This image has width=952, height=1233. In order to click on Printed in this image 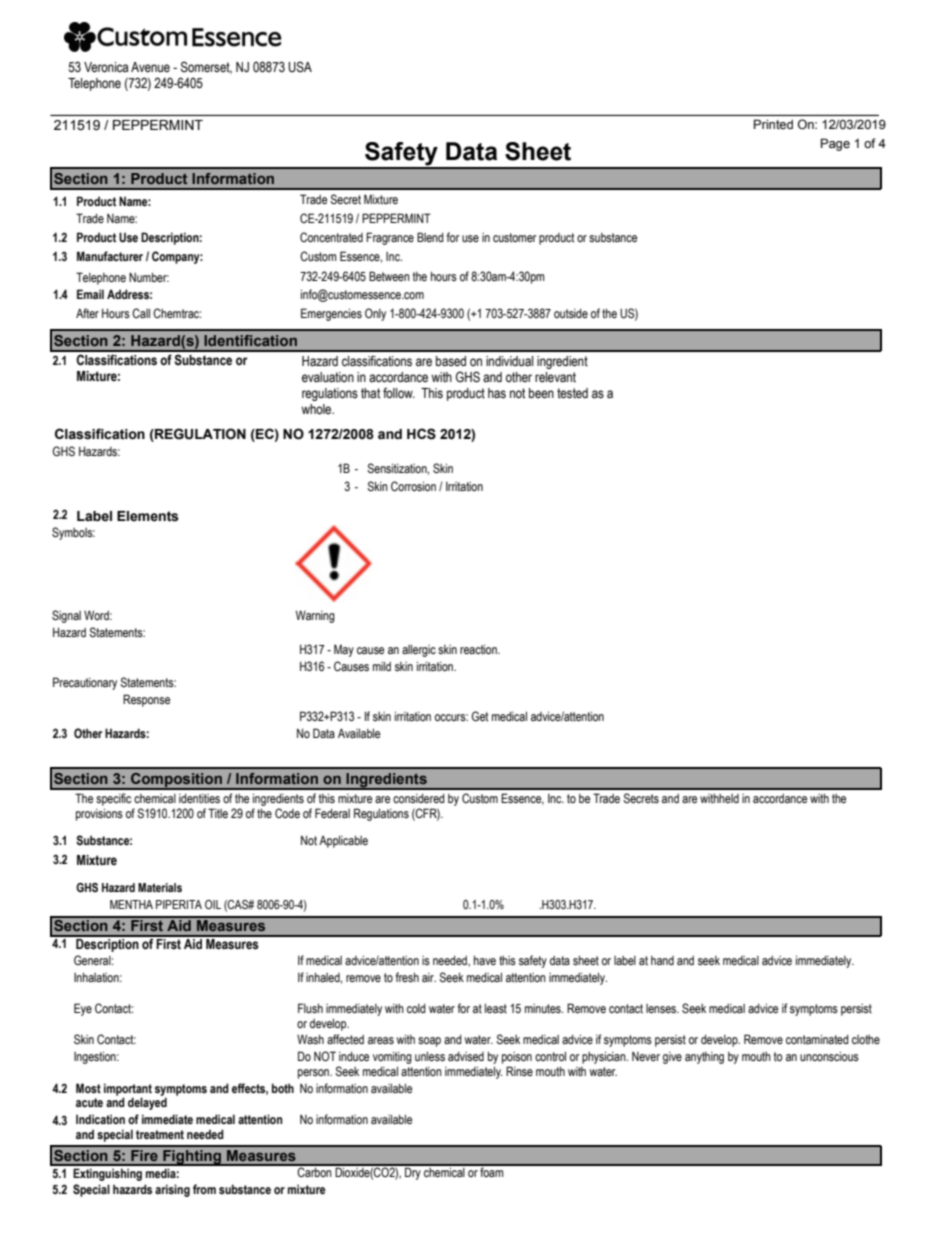, I will do `click(773, 124)`.
